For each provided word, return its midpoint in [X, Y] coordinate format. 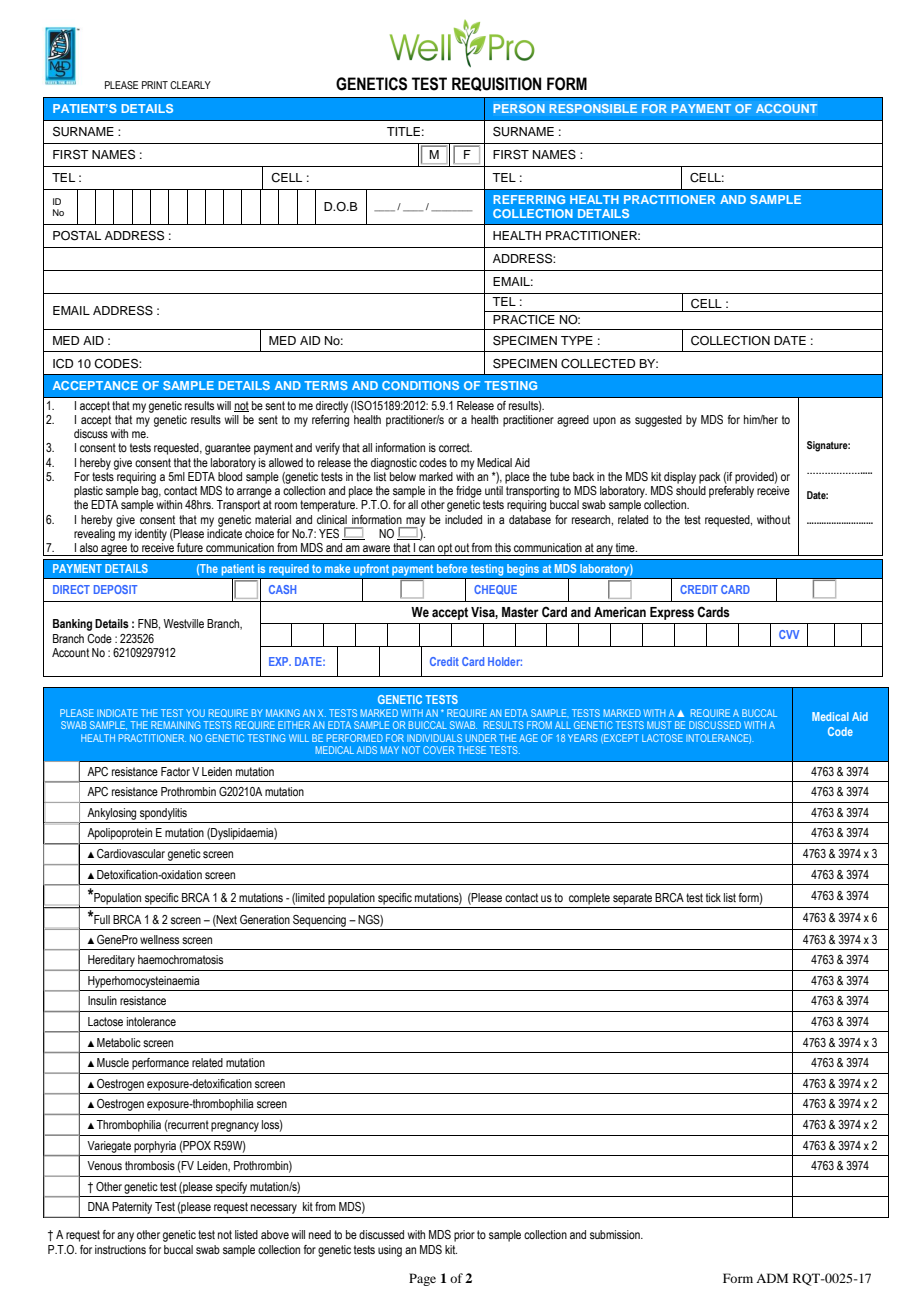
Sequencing [319, 921]
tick [713, 897]
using [390, 1251]
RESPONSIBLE [593, 108]
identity [151, 535]
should [691, 490]
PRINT [155, 85]
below [402, 475]
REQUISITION [496, 84]
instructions [120, 1249]
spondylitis [163, 814]
